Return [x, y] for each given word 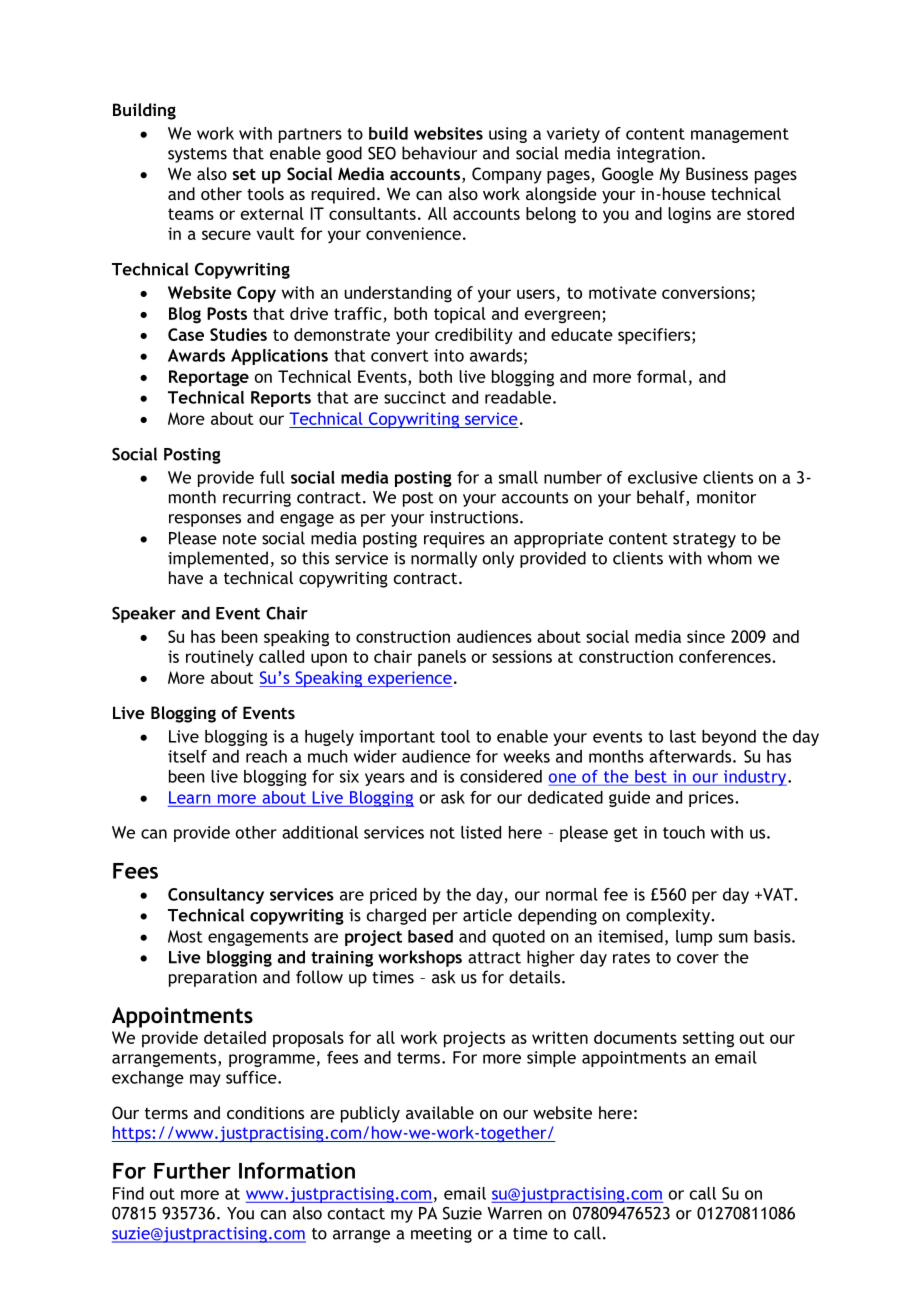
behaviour [439, 153]
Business [717, 173]
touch [684, 832]
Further [192, 1170]
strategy [704, 540]
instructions [475, 517]
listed [481, 832]
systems [197, 155]
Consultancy [216, 896]
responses [205, 520]
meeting [441, 1235]
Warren [514, 1213]
